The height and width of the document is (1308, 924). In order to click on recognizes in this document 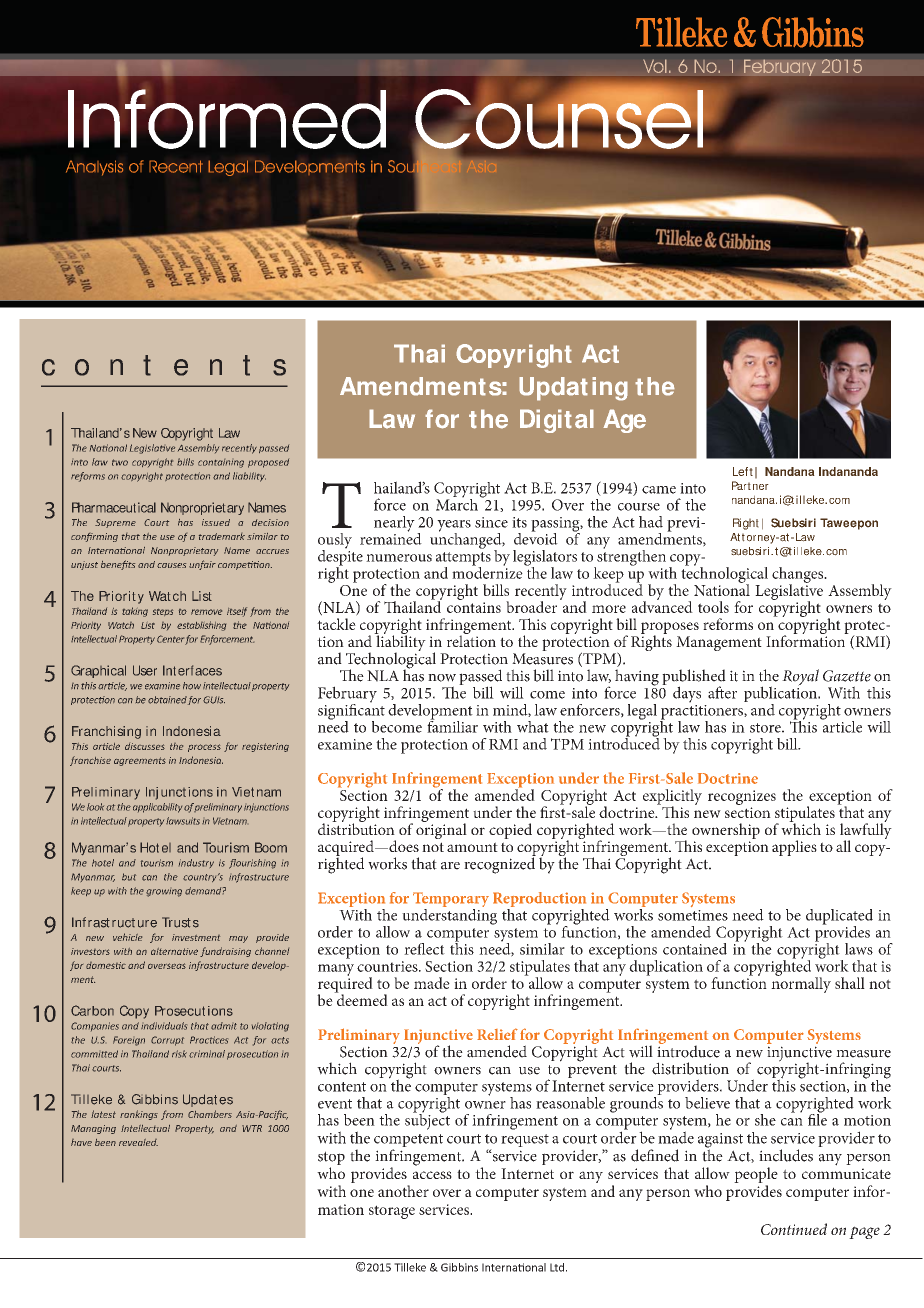, I will do `click(742, 797)`.
